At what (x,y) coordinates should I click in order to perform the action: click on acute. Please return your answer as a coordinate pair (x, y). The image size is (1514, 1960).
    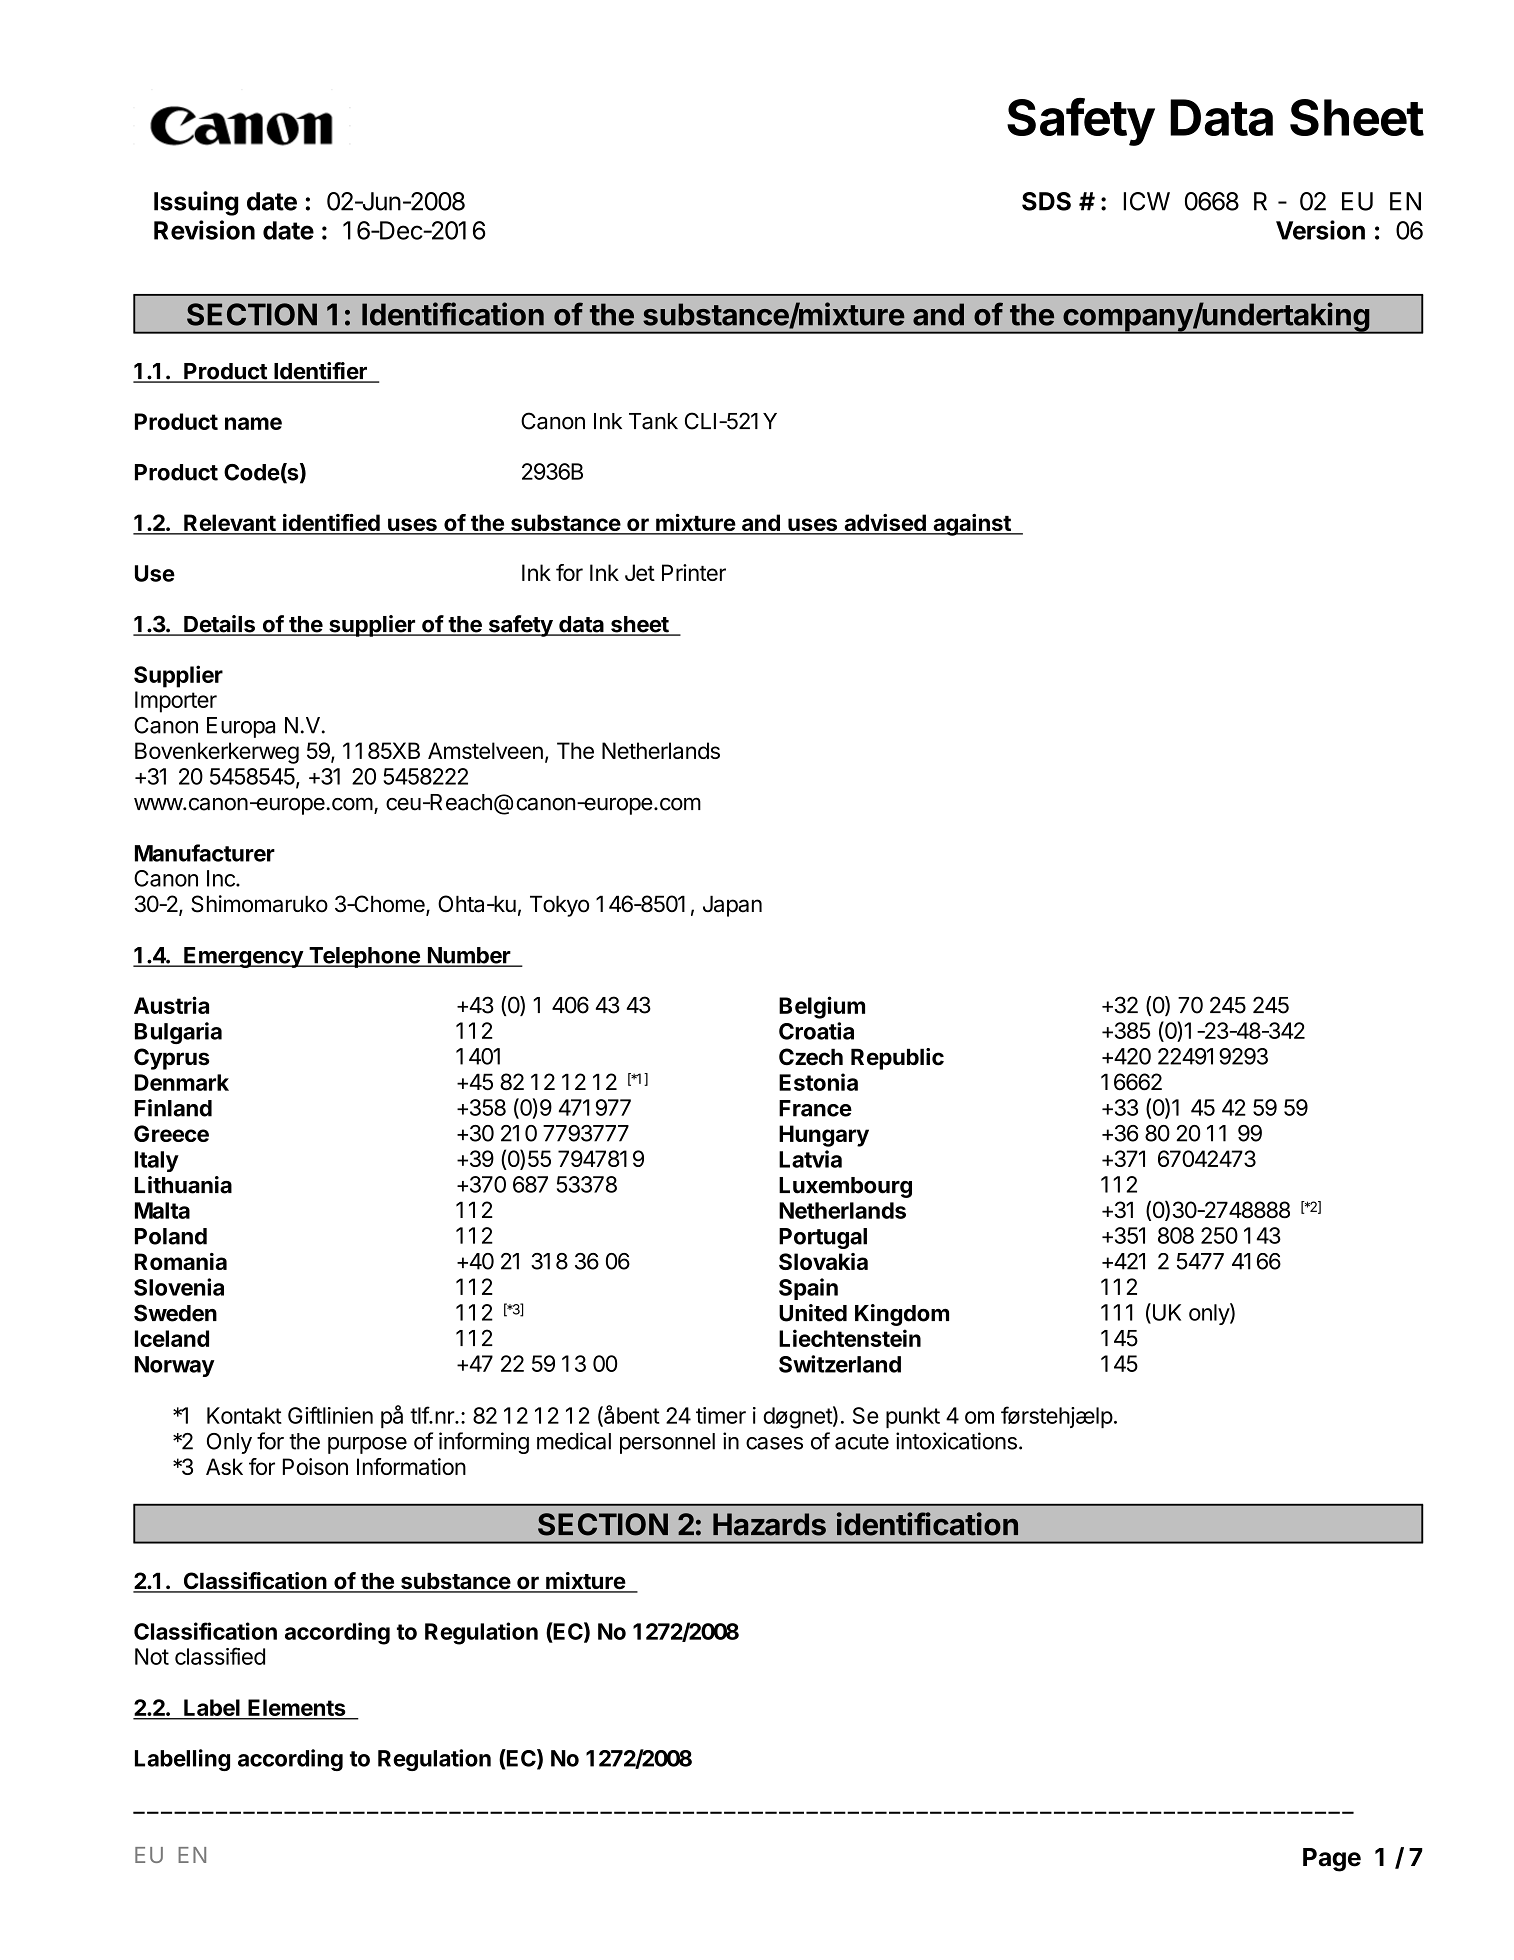
    Looking at the image, I should click on (862, 1442).
